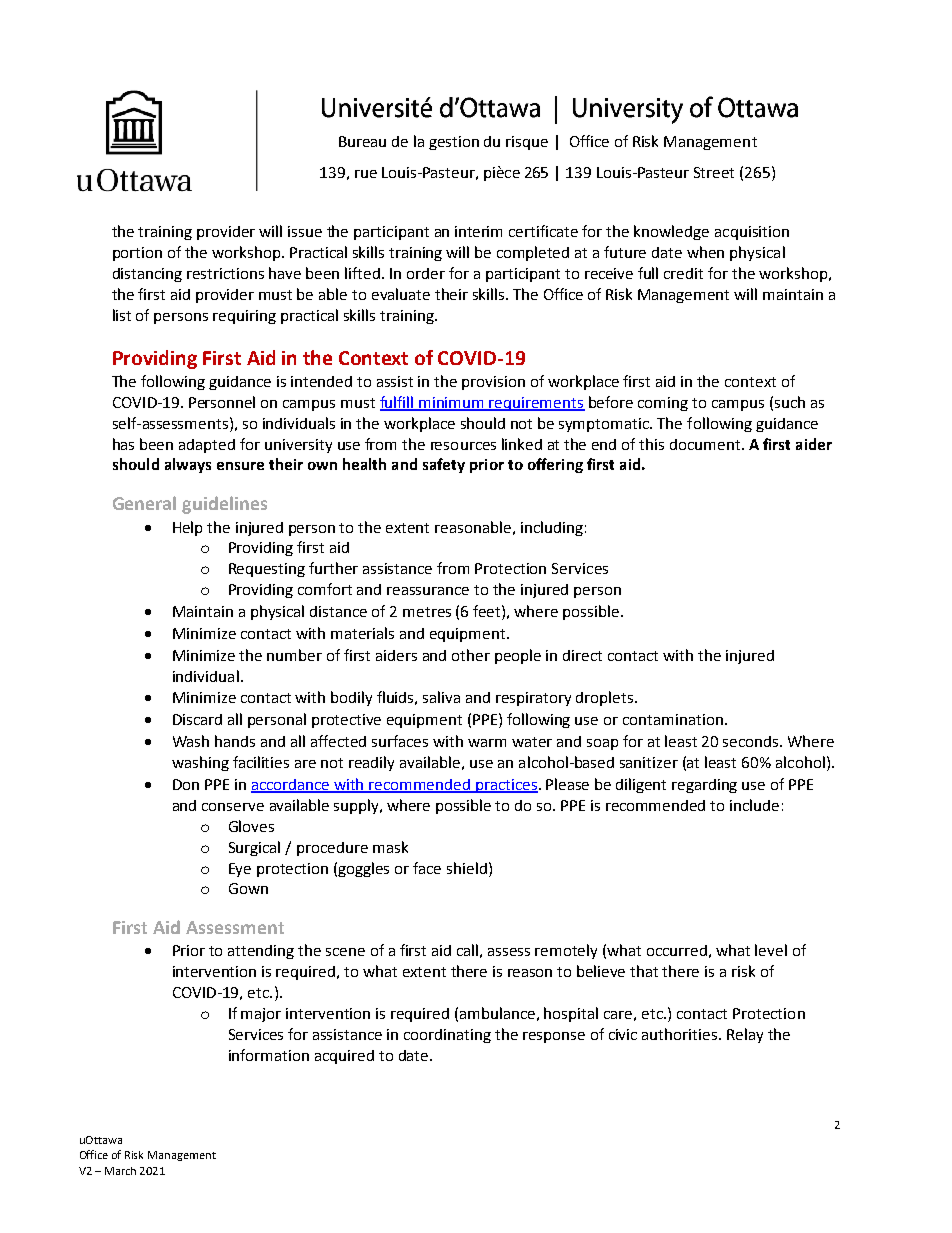 The width and height of the screenshot is (952, 1233). I want to click on Discard, so click(197, 719).
